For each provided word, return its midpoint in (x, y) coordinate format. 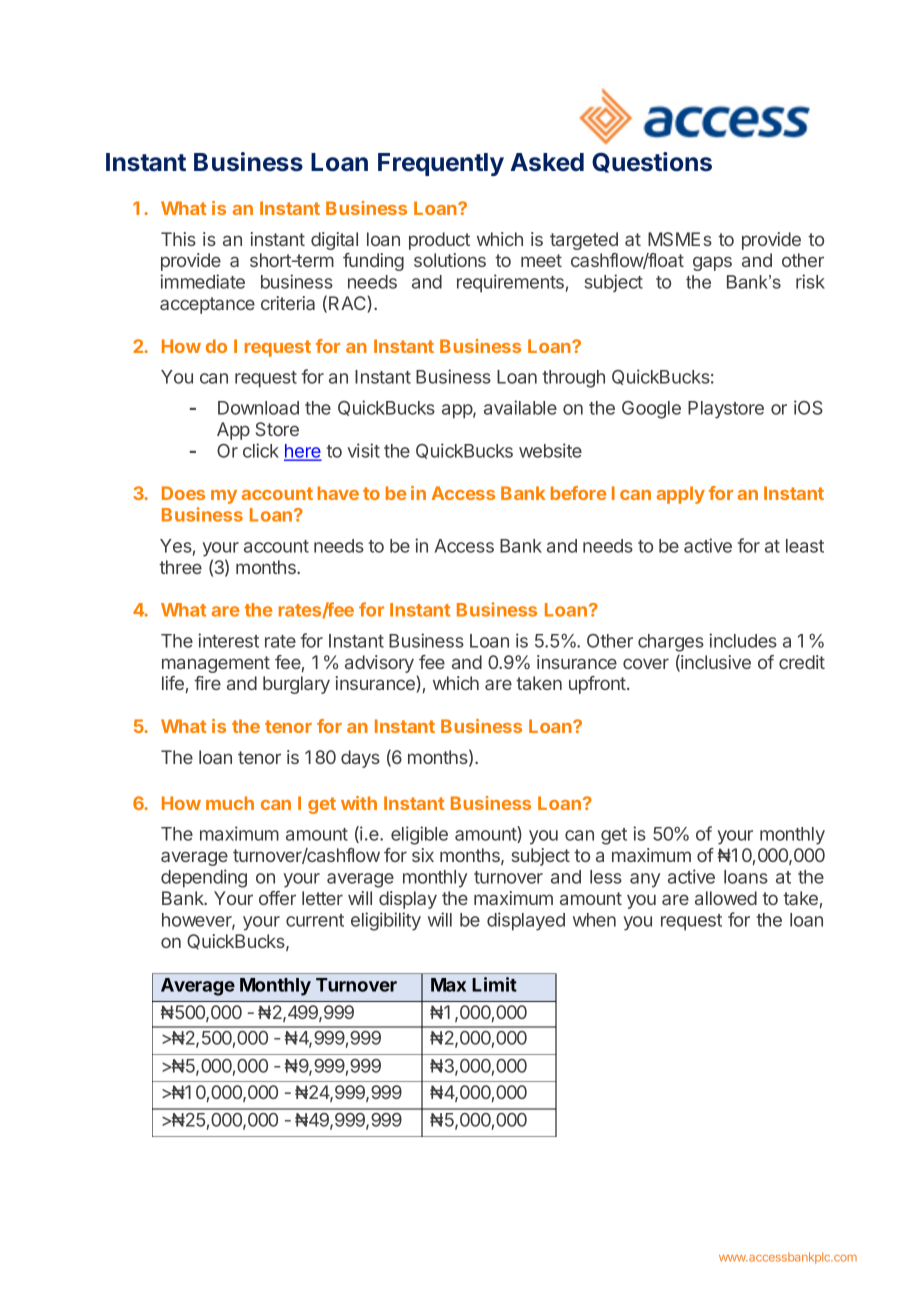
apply (681, 495)
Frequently (441, 164)
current (315, 920)
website (550, 450)
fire (207, 683)
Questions (652, 162)
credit (802, 662)
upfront (598, 685)
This (178, 239)
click (261, 450)
